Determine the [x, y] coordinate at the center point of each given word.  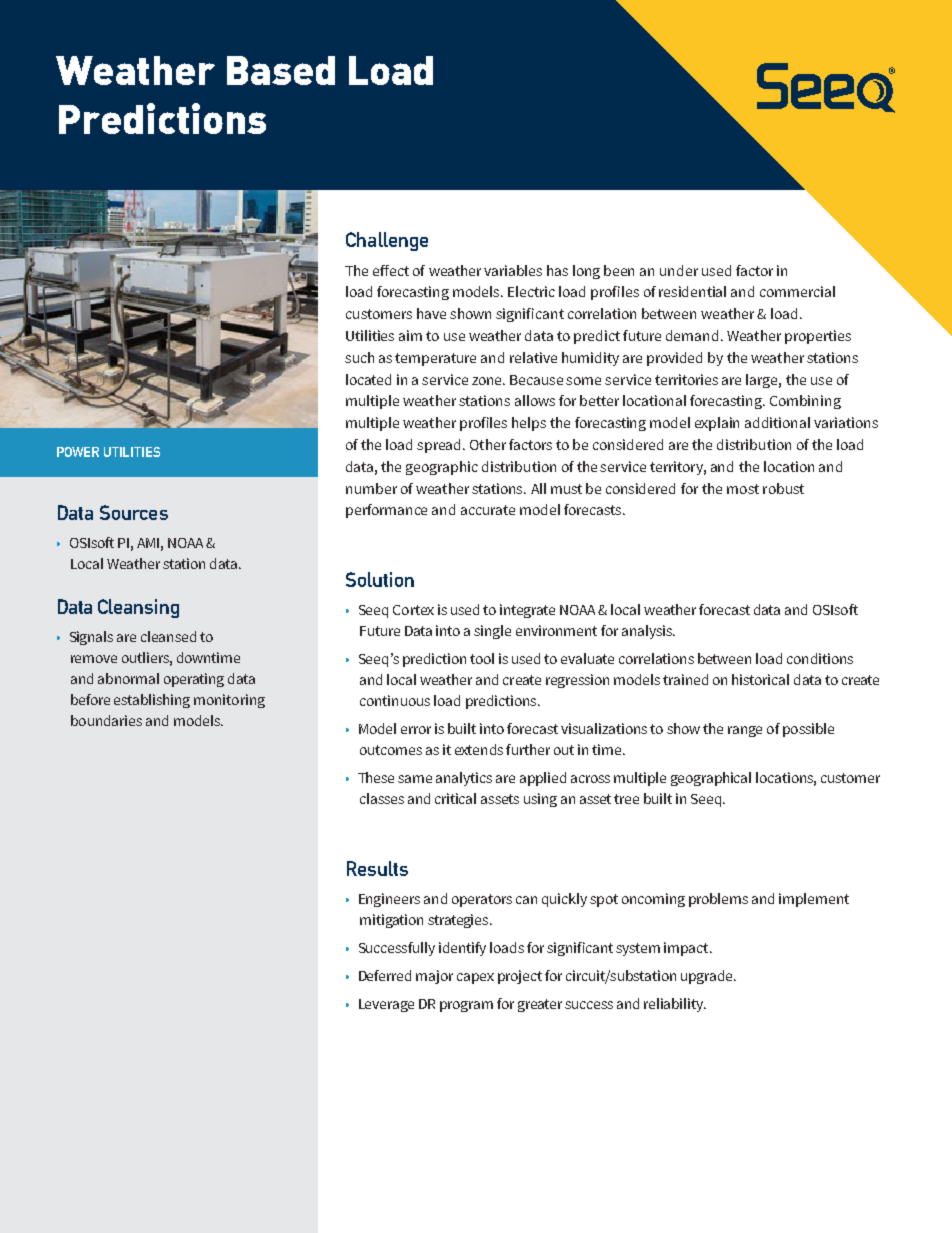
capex [475, 978]
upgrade [708, 977]
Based [281, 70]
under [679, 270]
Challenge [387, 241]
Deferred [385, 975]
